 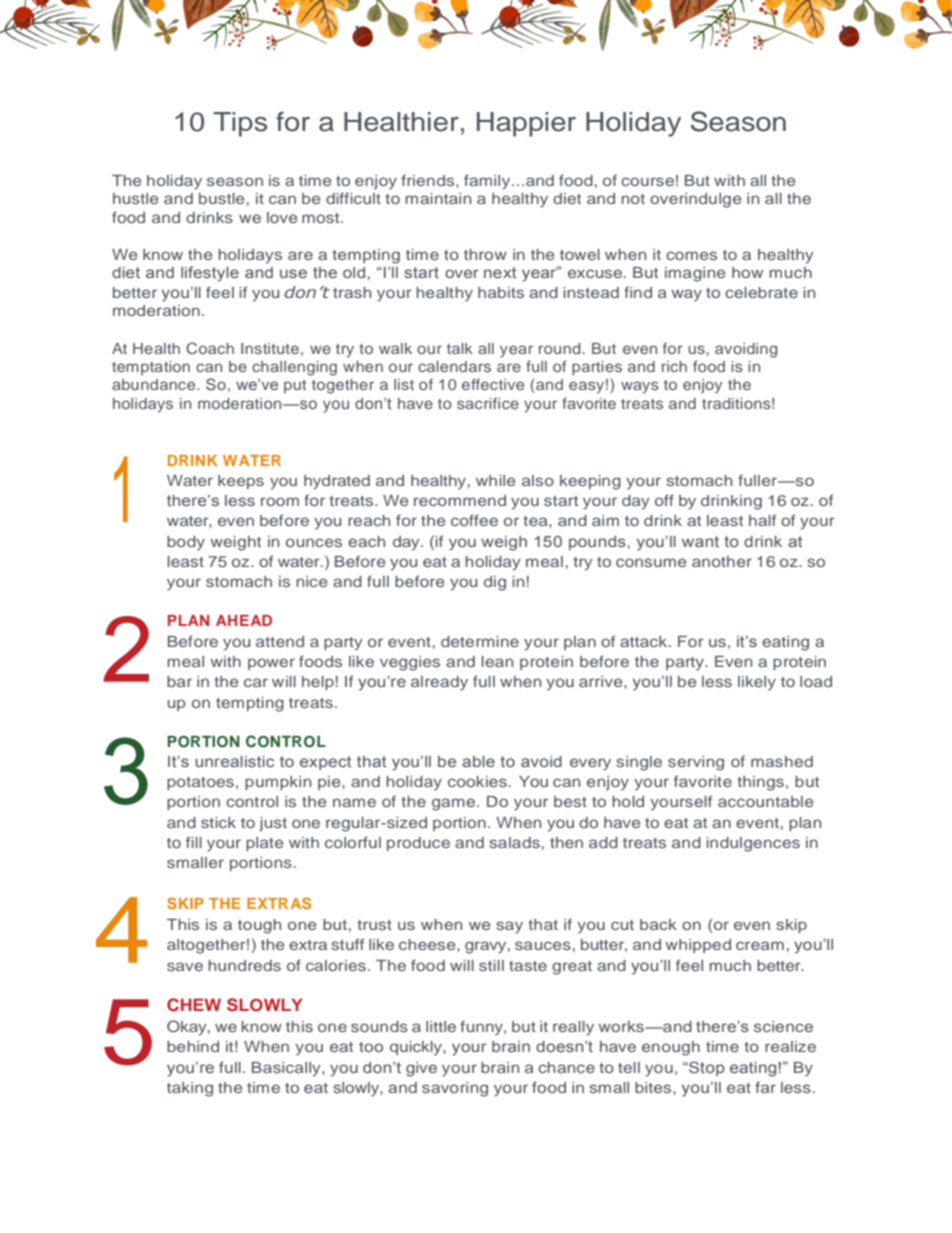 I want to click on another, so click(x=722, y=561).
